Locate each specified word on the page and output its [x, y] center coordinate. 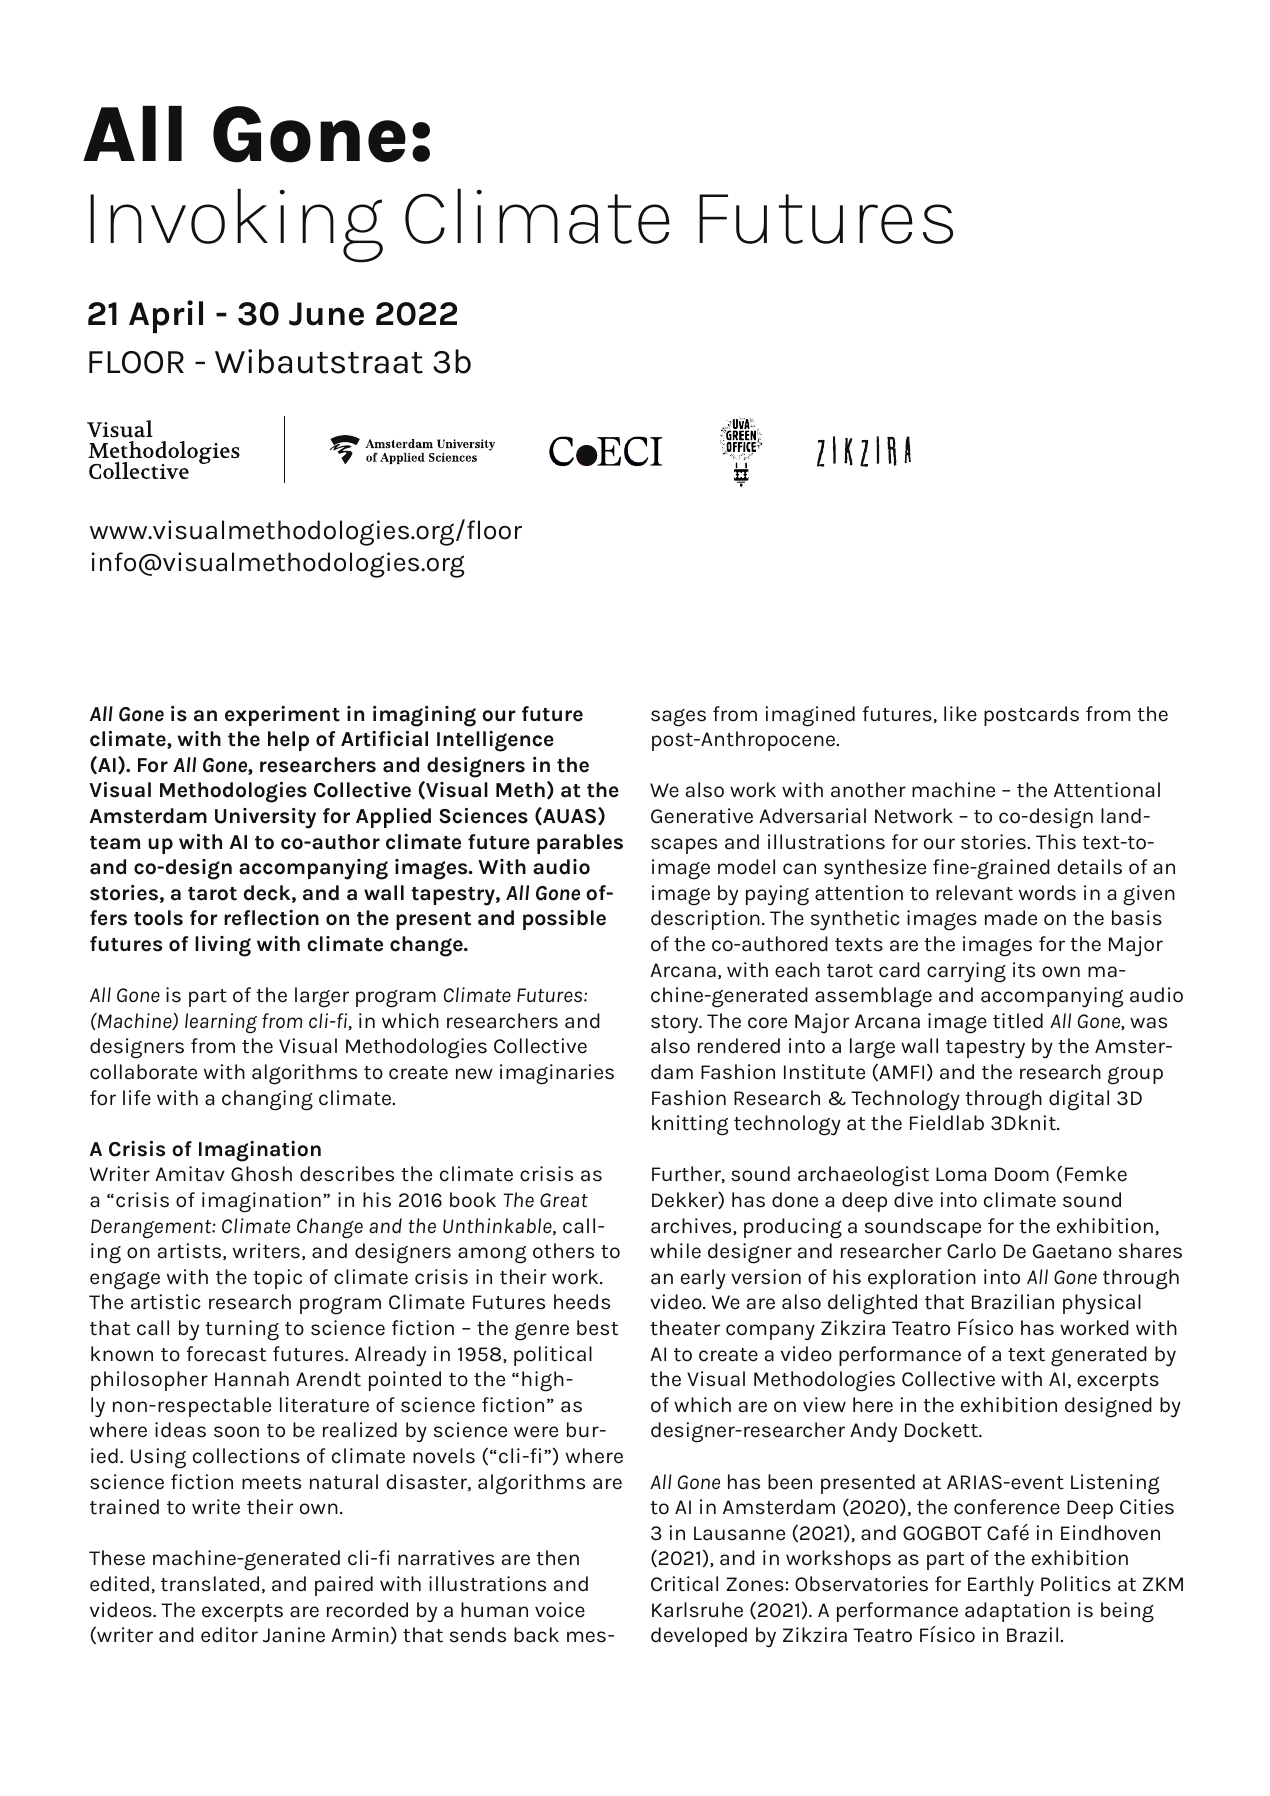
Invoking [236, 225]
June [326, 314]
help [288, 741]
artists [189, 1251]
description [705, 920]
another [868, 790]
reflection [271, 918]
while [675, 1251]
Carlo [971, 1251]
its [1024, 970]
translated [210, 1584]
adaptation [1017, 1612]
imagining [424, 716]
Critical [684, 1584]
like [960, 714]
